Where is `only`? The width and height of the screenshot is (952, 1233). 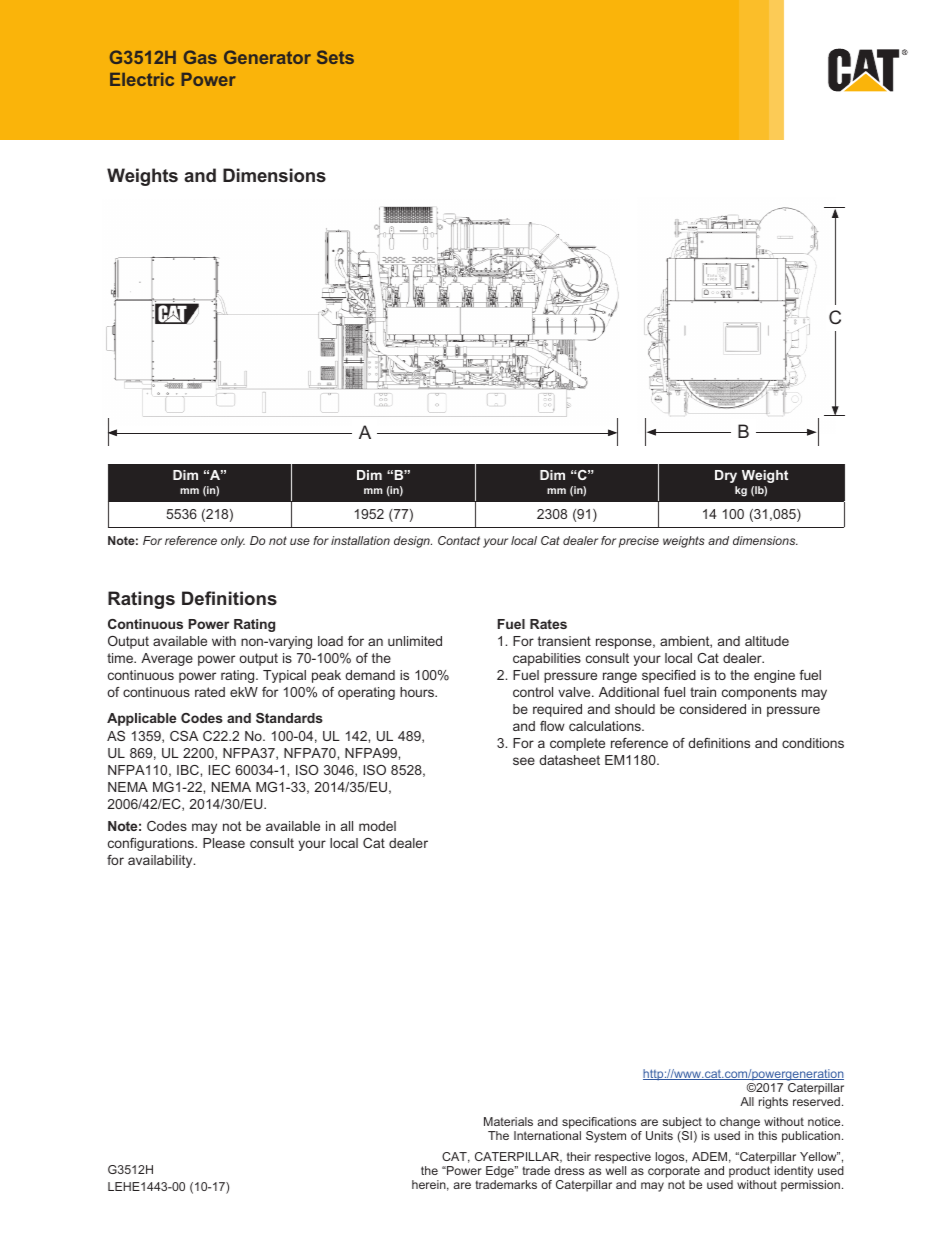
only is located at coordinates (233, 542).
